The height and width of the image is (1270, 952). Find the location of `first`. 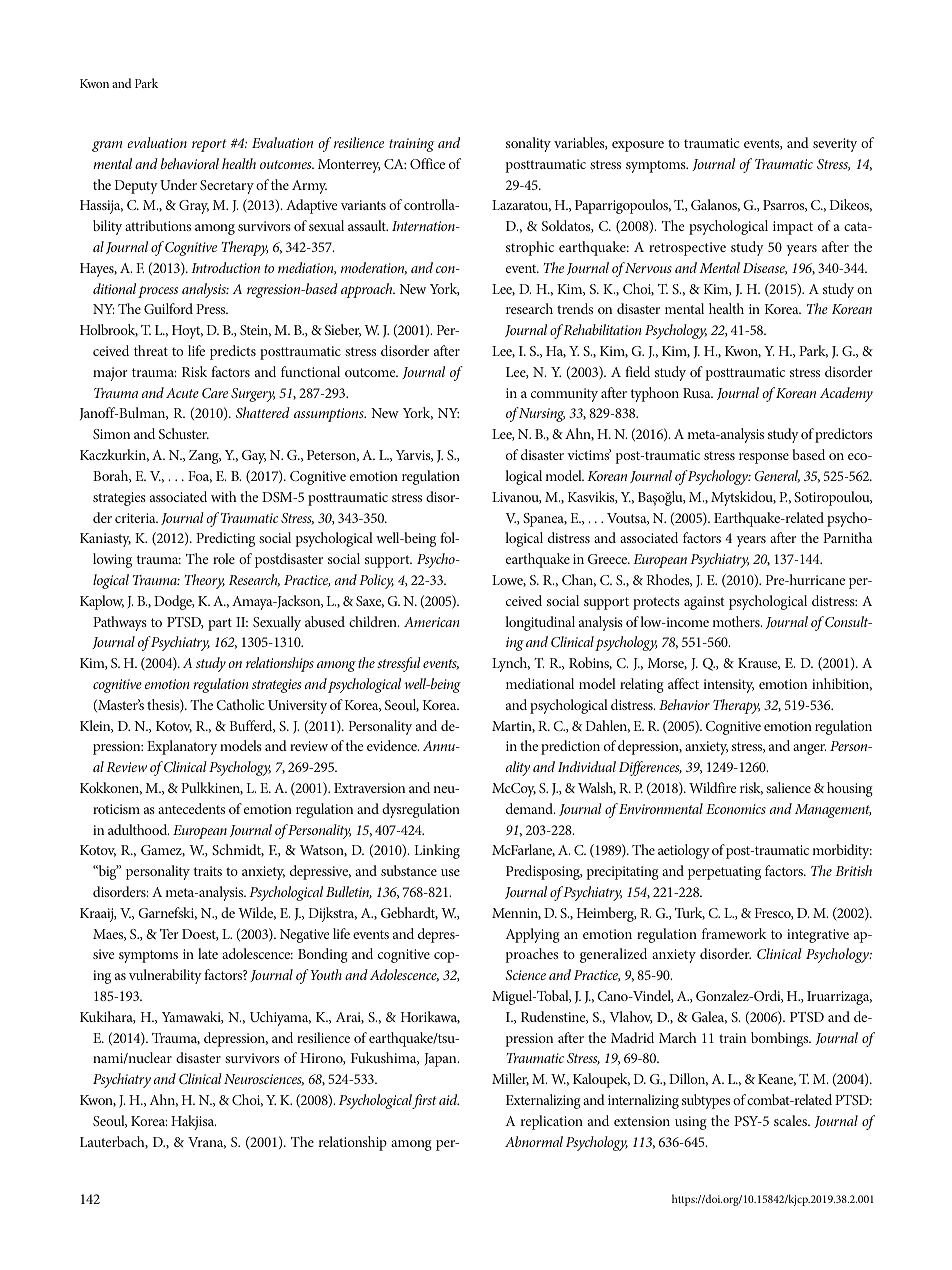

first is located at coordinates (424, 1101).
